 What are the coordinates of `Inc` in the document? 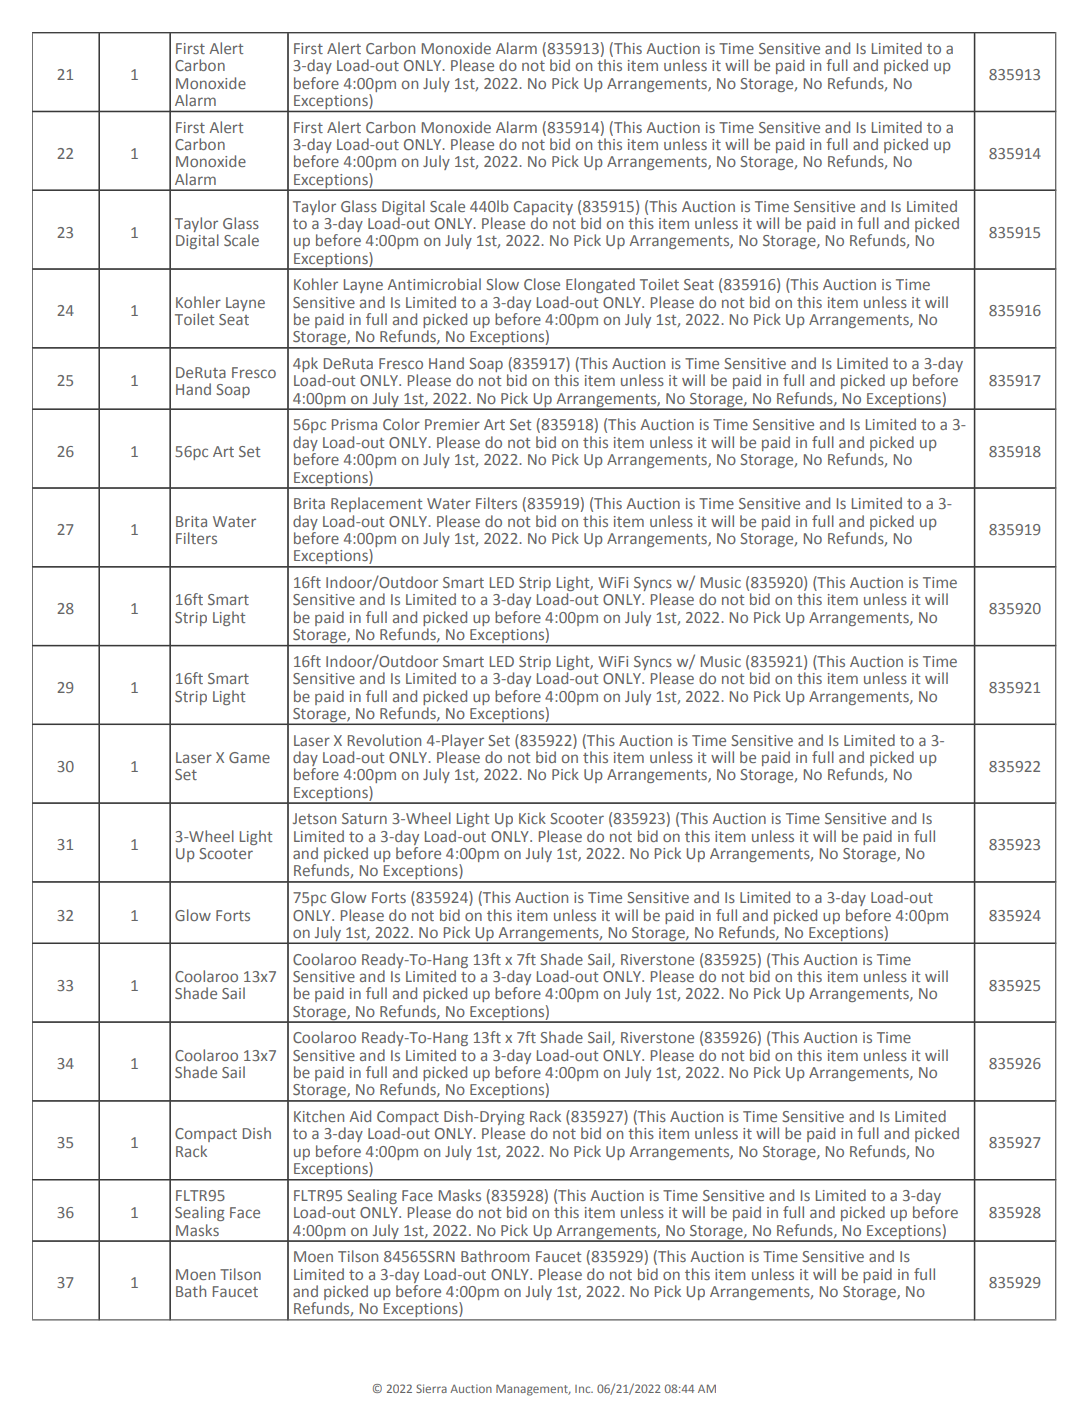 It's located at (584, 1389).
